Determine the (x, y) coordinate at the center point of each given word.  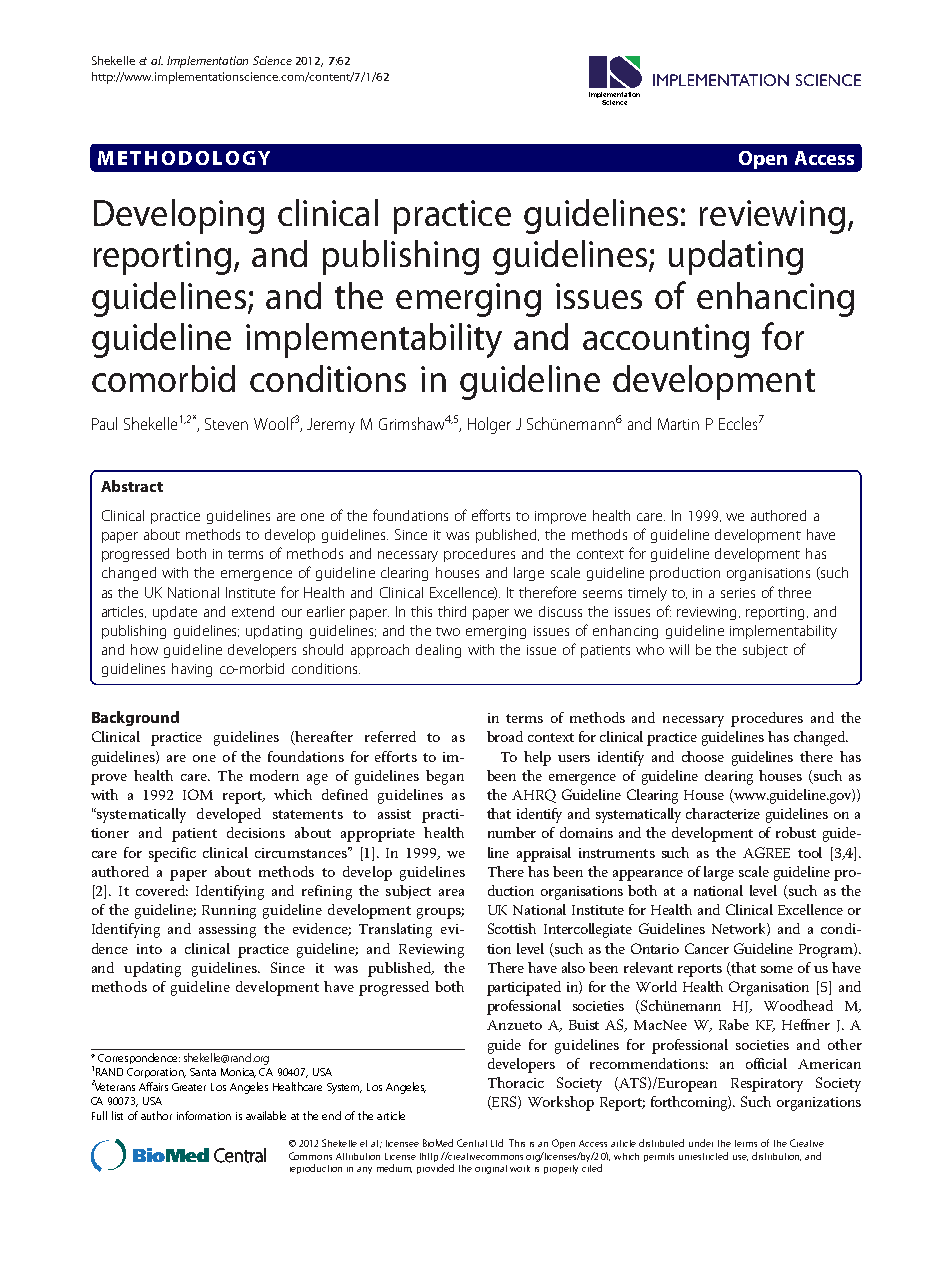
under (701, 1143)
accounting (666, 341)
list (117, 1115)
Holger (489, 425)
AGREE (766, 852)
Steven (226, 424)
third (452, 611)
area (451, 892)
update (175, 613)
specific (172, 854)
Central (472, 1143)
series (738, 593)
